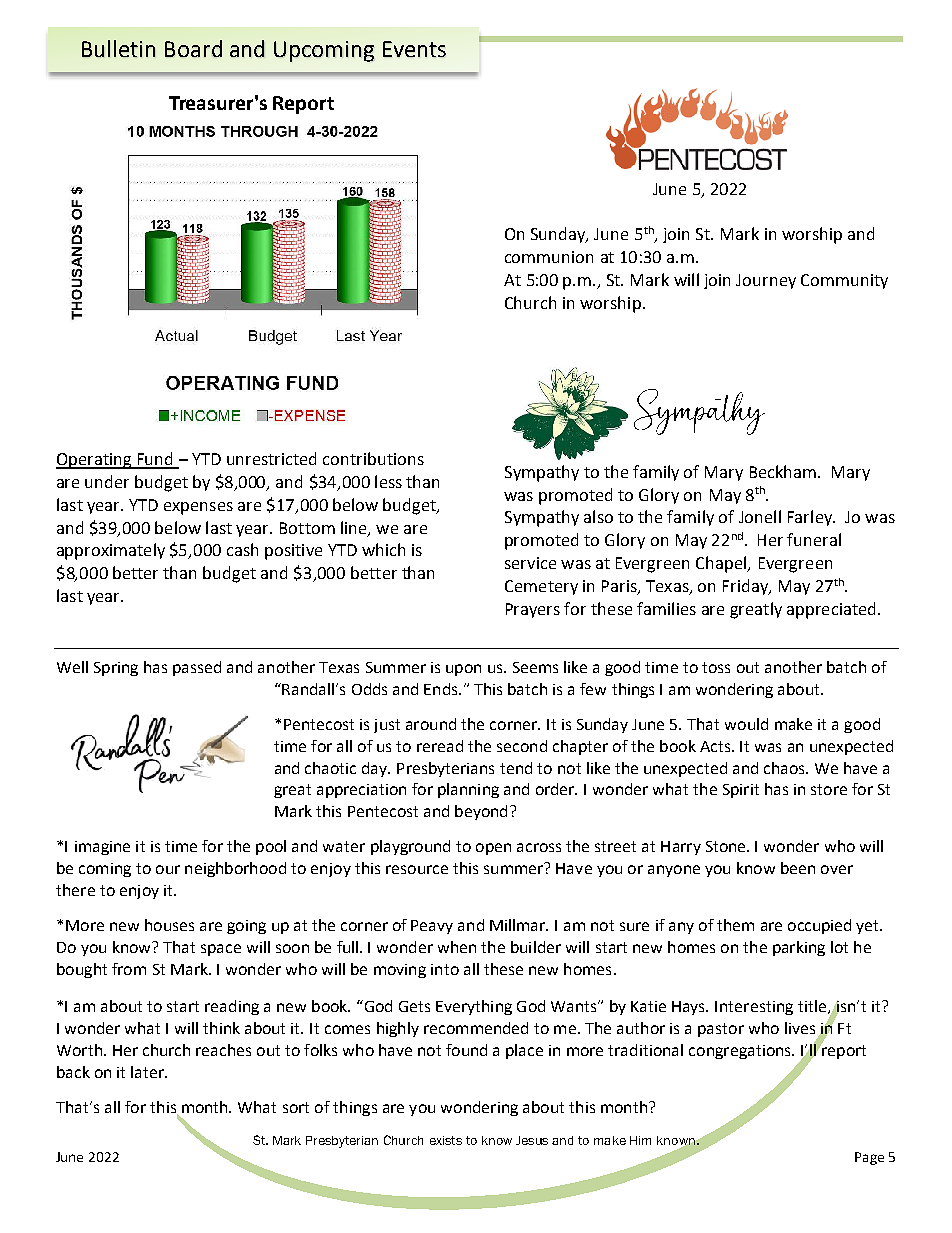 The width and height of the image is (952, 1233). What do you see at coordinates (747, 587) in the image?
I see `Friday` at bounding box center [747, 587].
